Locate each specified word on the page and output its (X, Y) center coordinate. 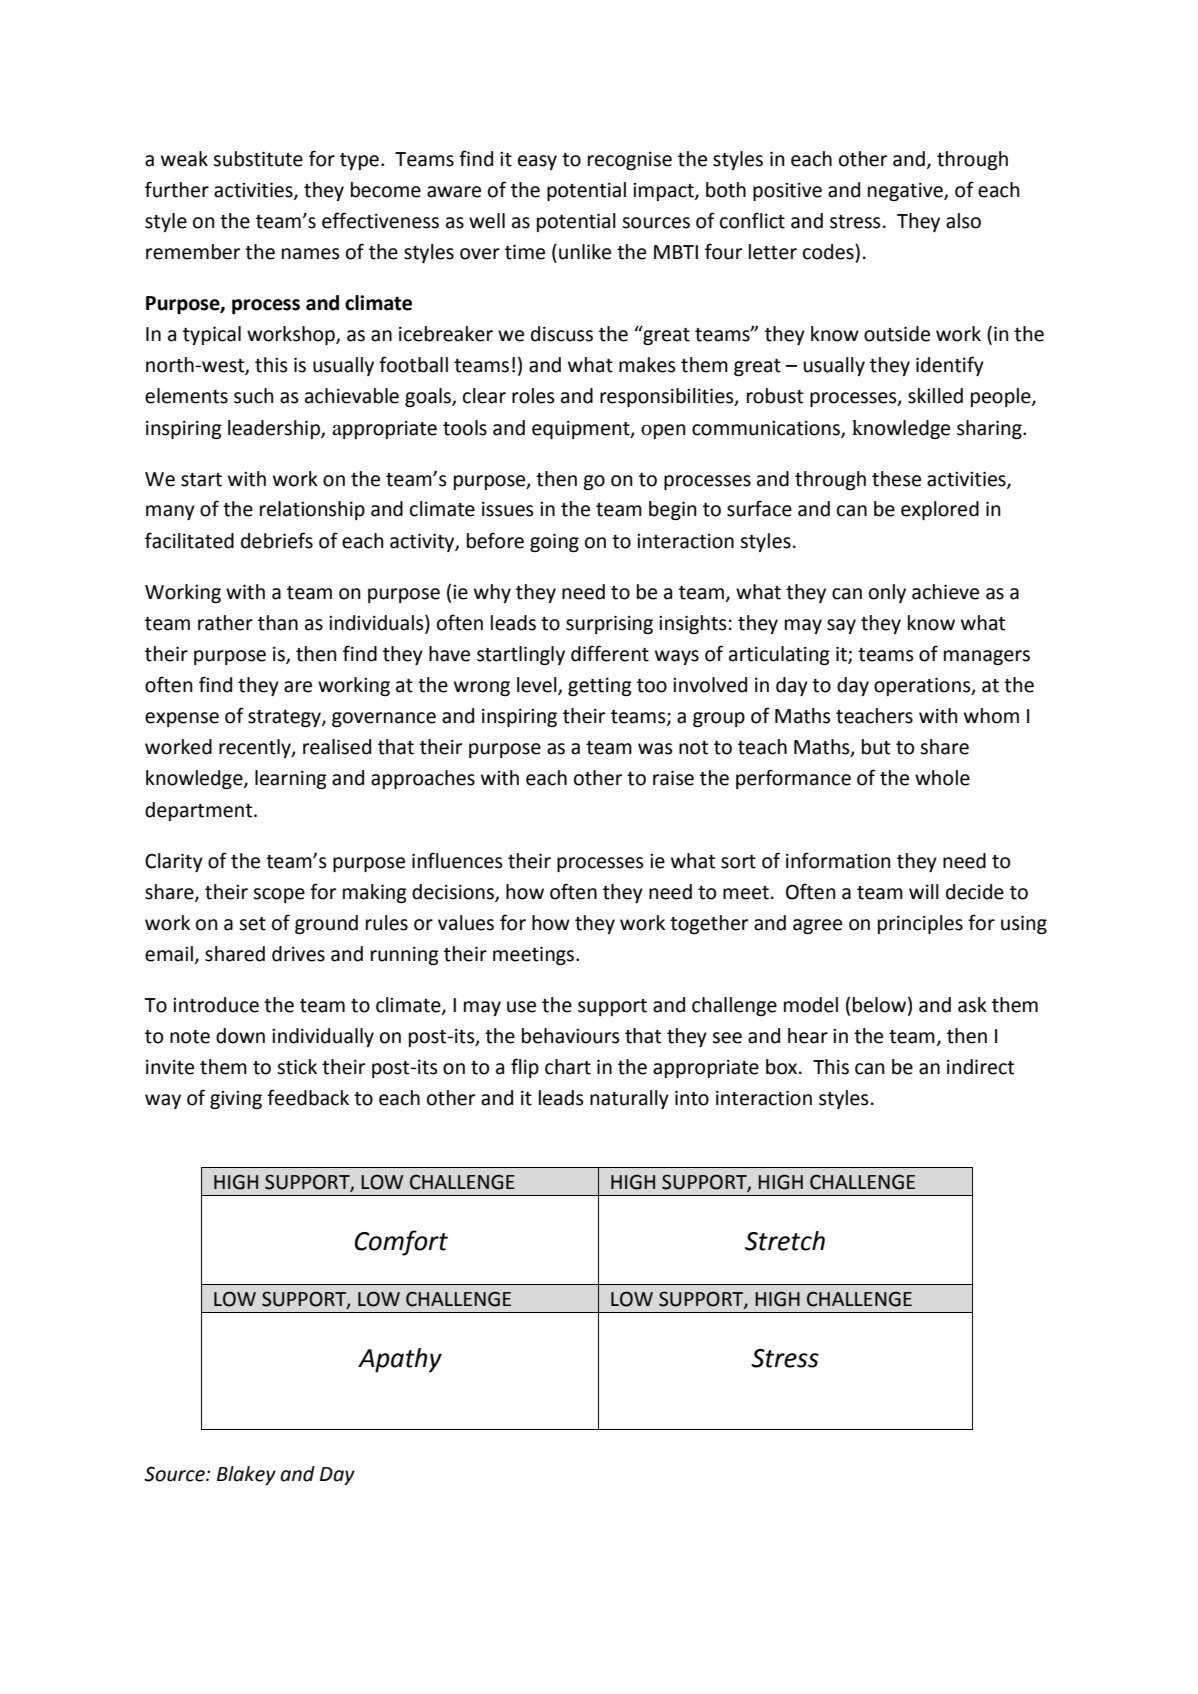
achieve (945, 592)
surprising (609, 624)
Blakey (246, 1475)
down (240, 1036)
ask (972, 1005)
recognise (630, 160)
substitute (258, 159)
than (278, 623)
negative (906, 191)
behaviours (571, 1036)
